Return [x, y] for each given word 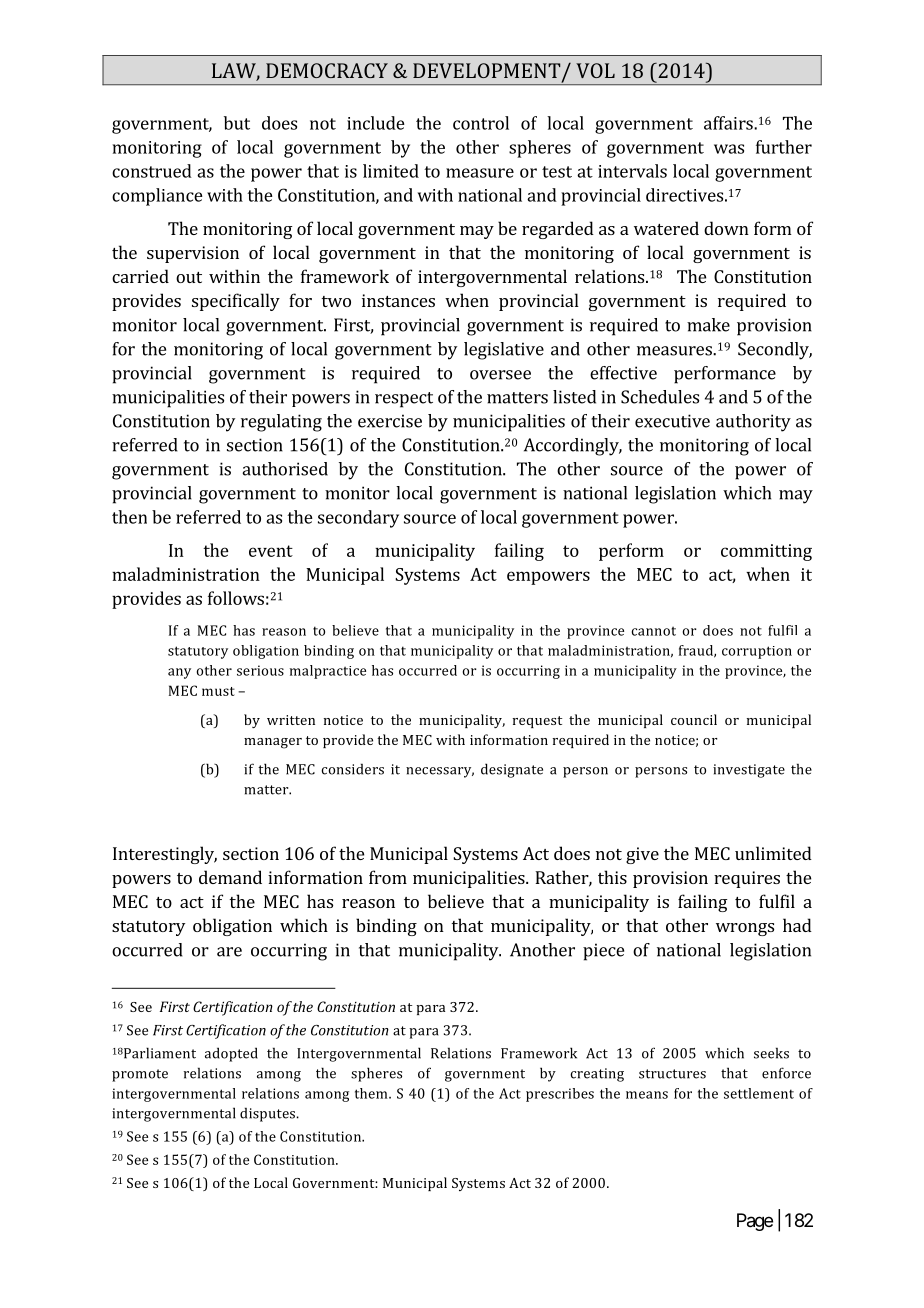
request [537, 722]
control [481, 123]
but [237, 123]
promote [140, 1075]
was [729, 149]
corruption [757, 652]
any [179, 673]
